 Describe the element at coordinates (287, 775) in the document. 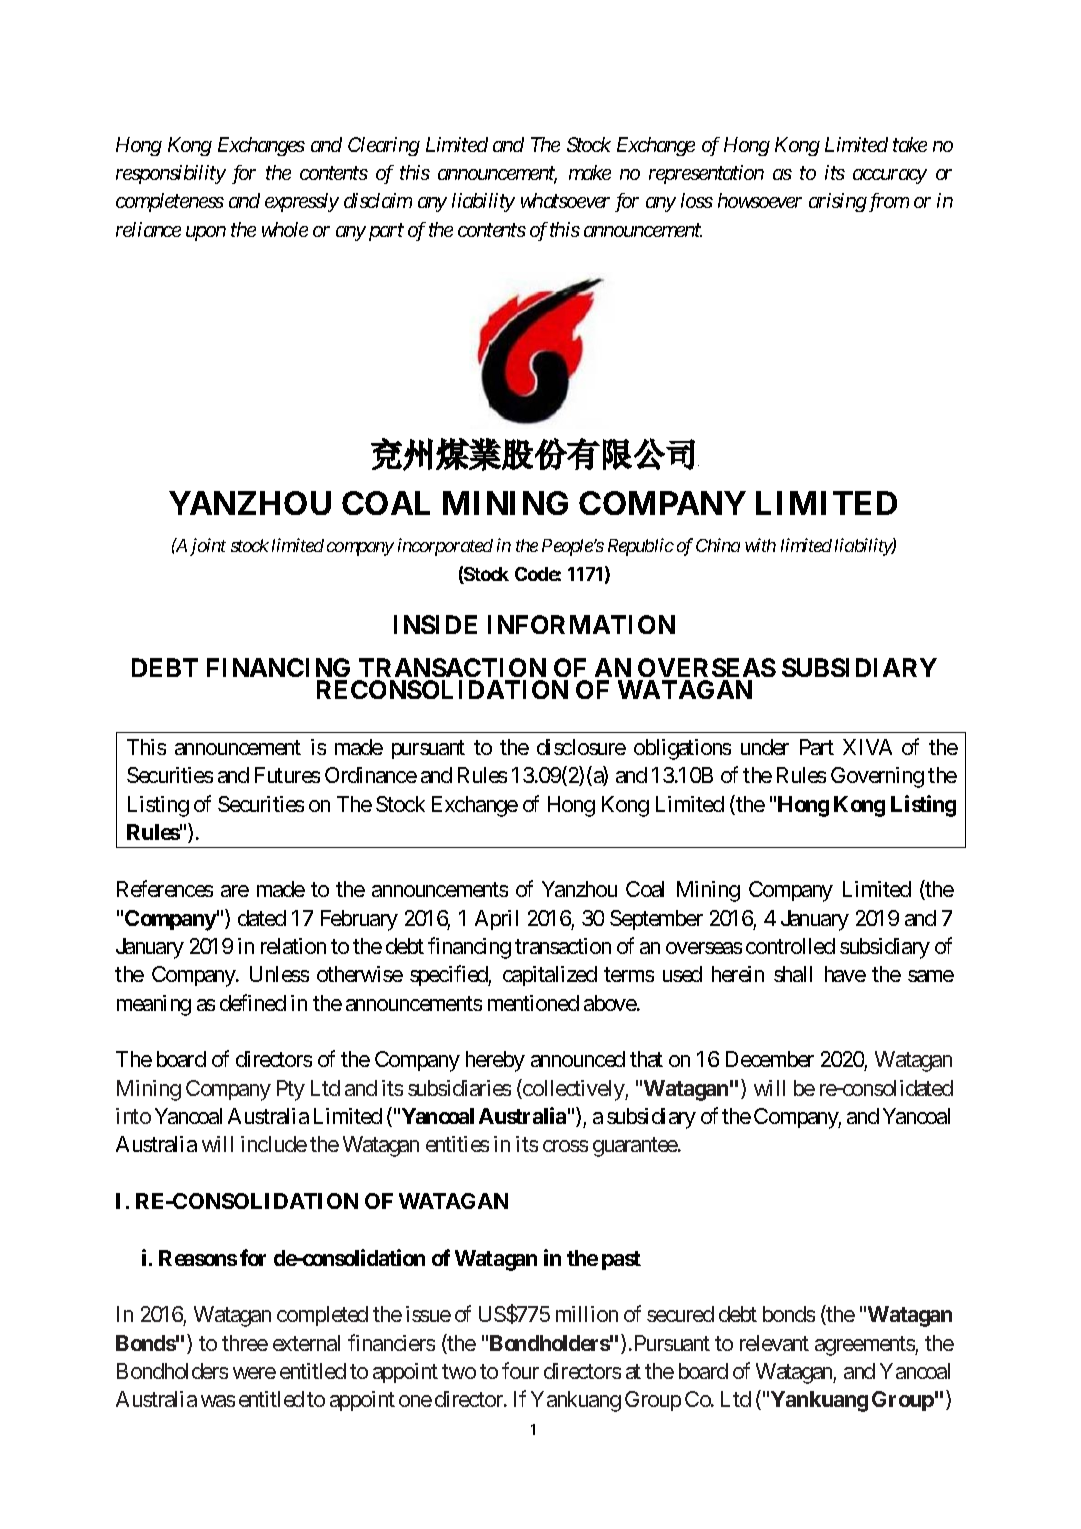

I see `Futures` at that location.
